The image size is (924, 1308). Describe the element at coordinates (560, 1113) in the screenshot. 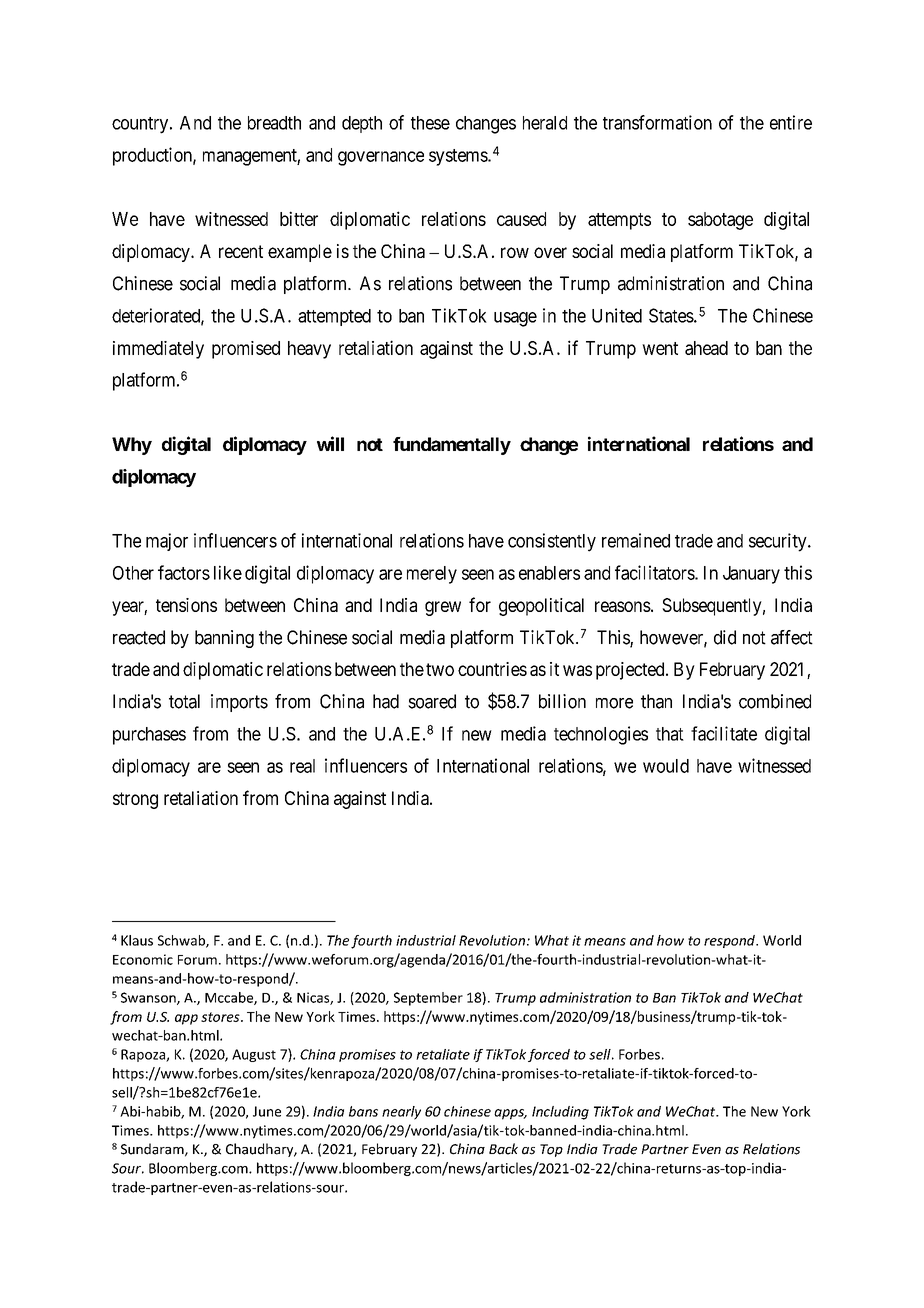

I see `Including` at that location.
